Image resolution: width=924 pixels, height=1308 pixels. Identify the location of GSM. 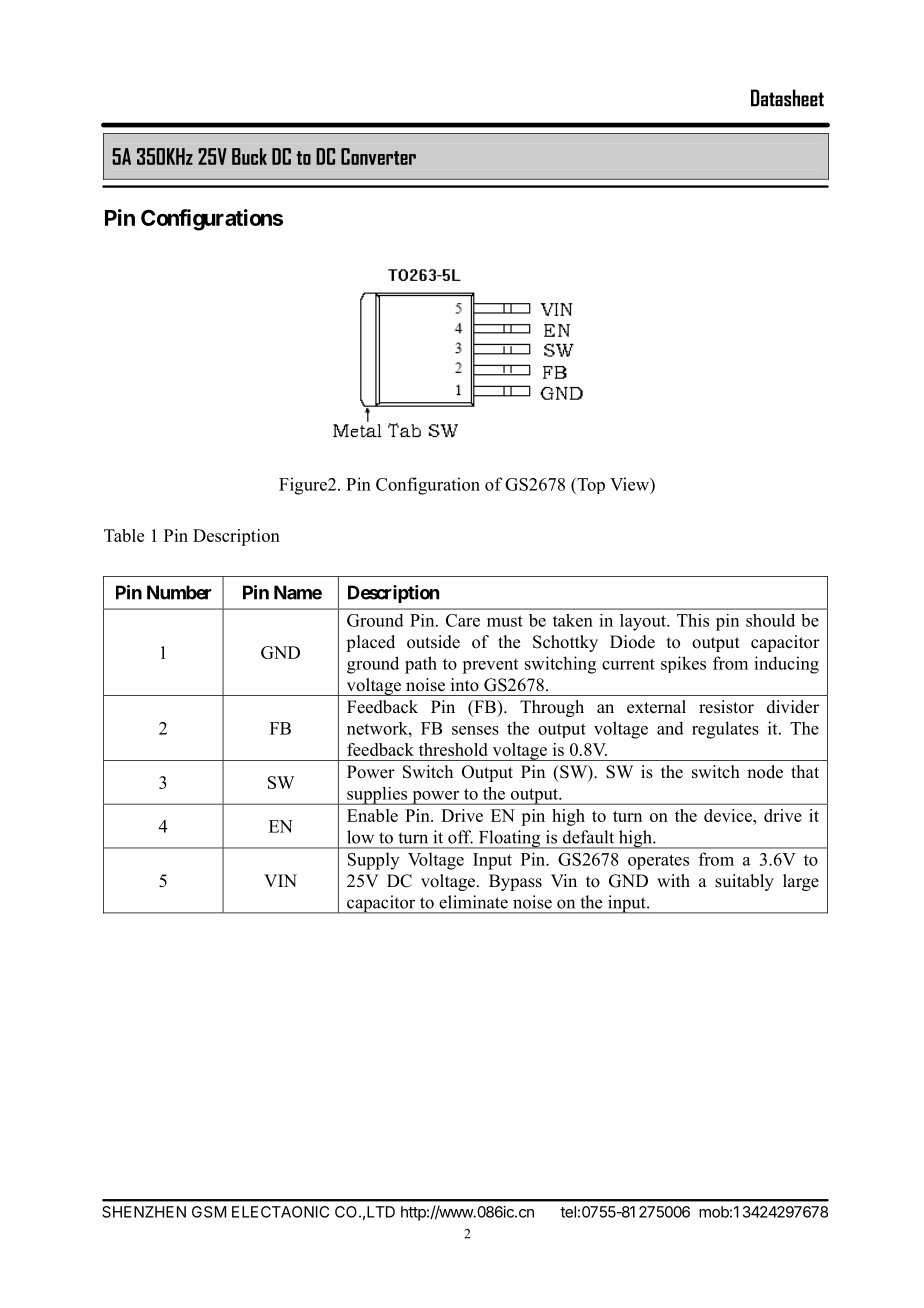
(209, 1212).
